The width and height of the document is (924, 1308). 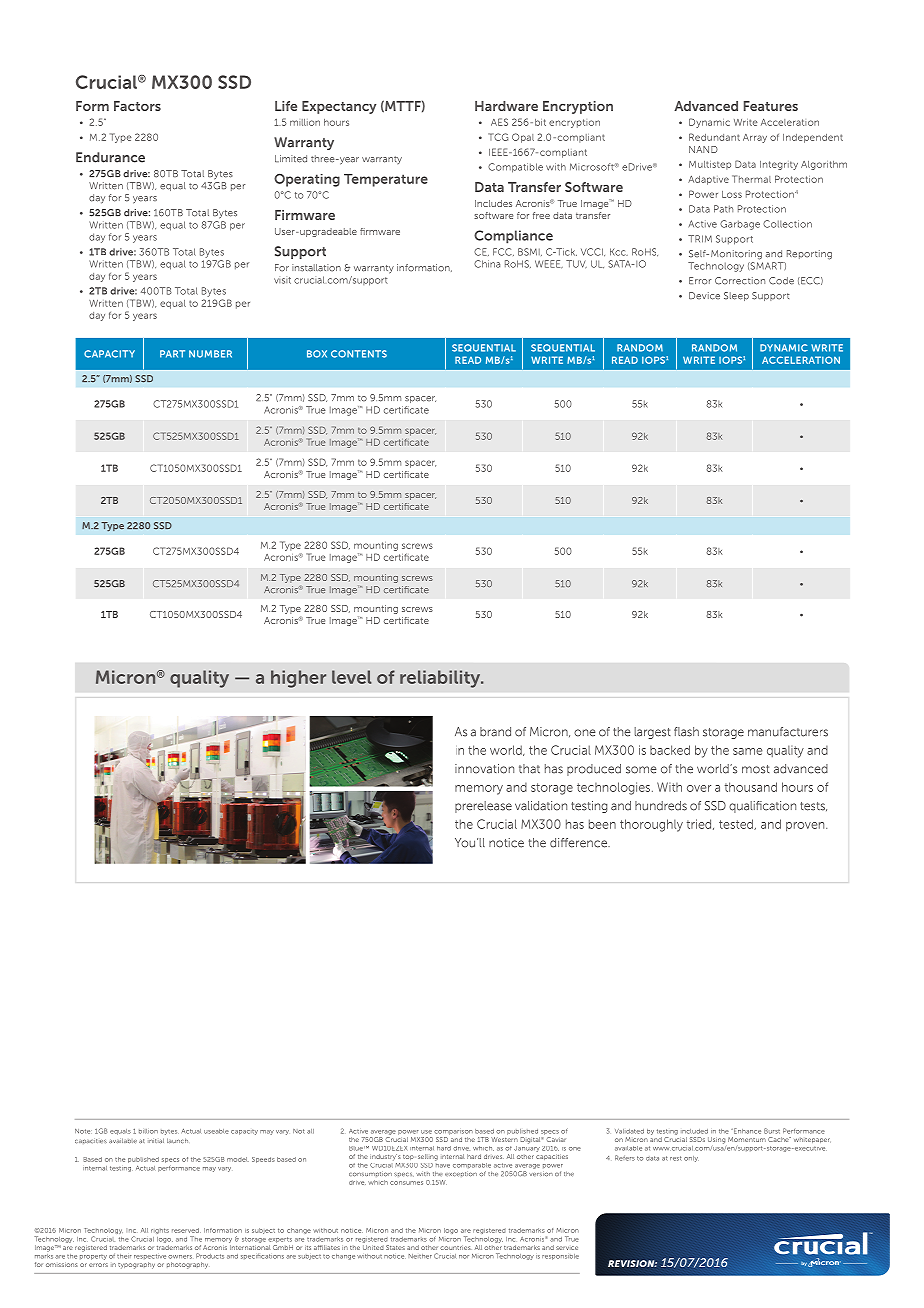 I want to click on CONTENTS, so click(x=359, y=354).
